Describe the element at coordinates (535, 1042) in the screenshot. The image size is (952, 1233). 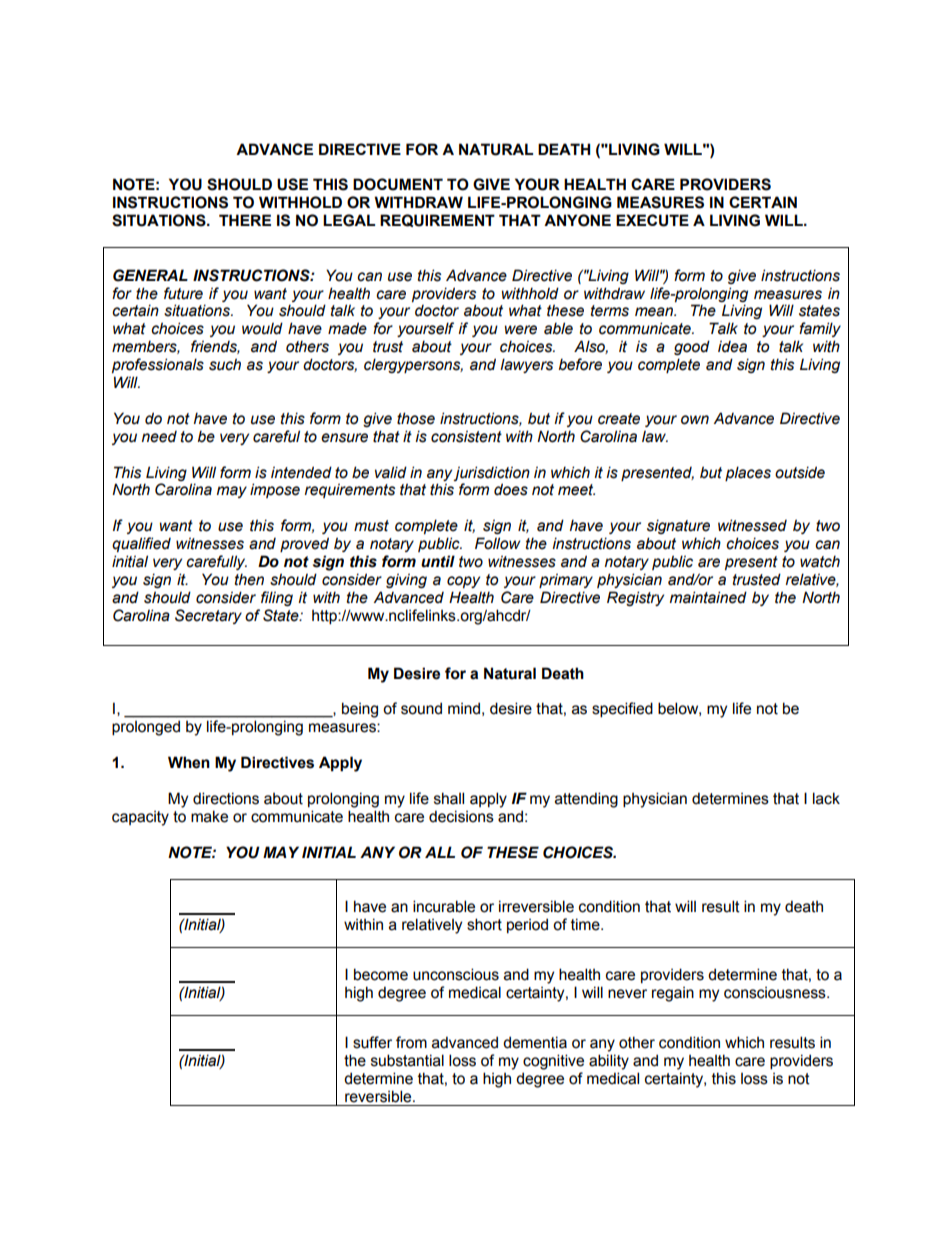
I see `dementia` at that location.
